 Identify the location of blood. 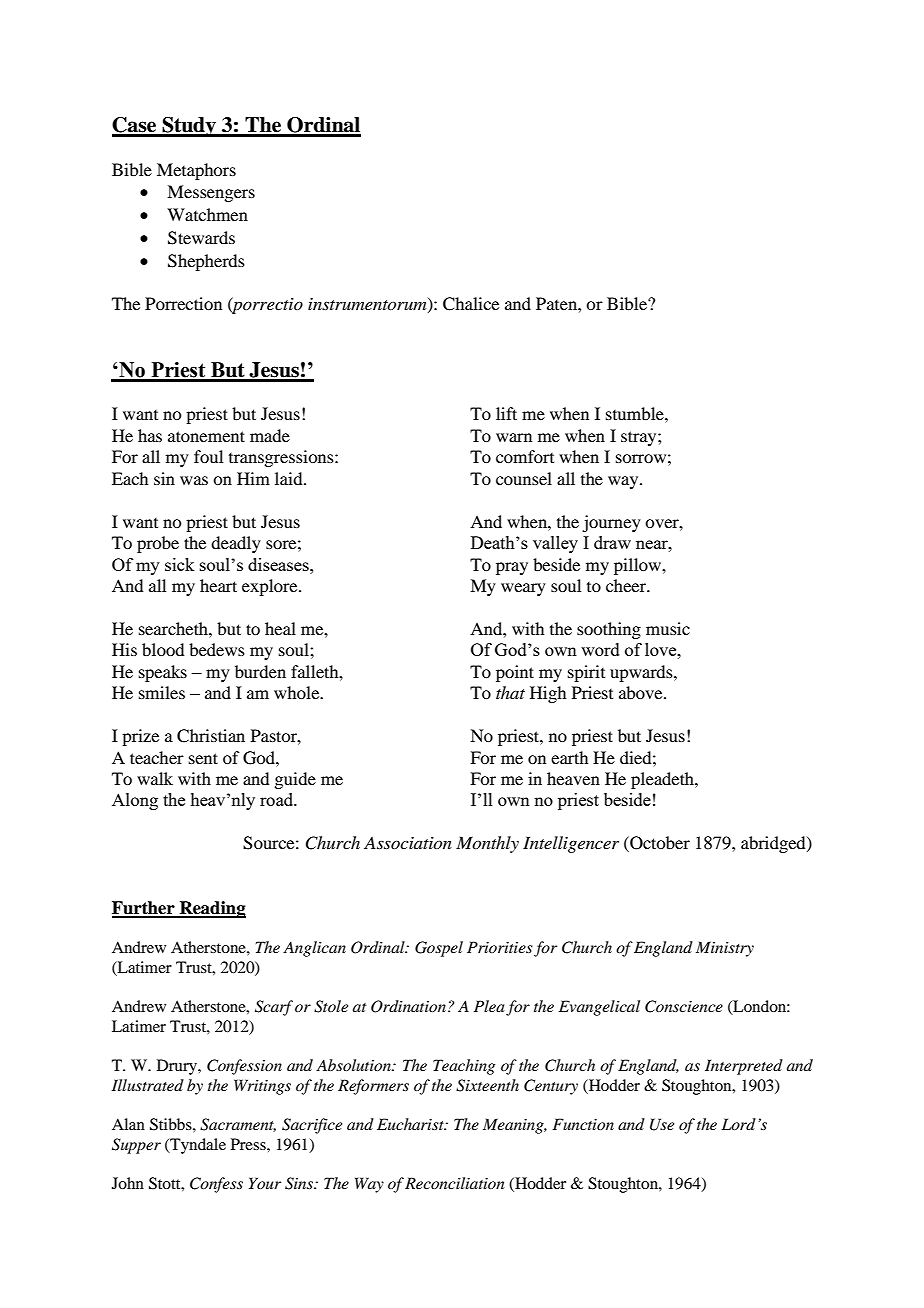
(163, 649).
